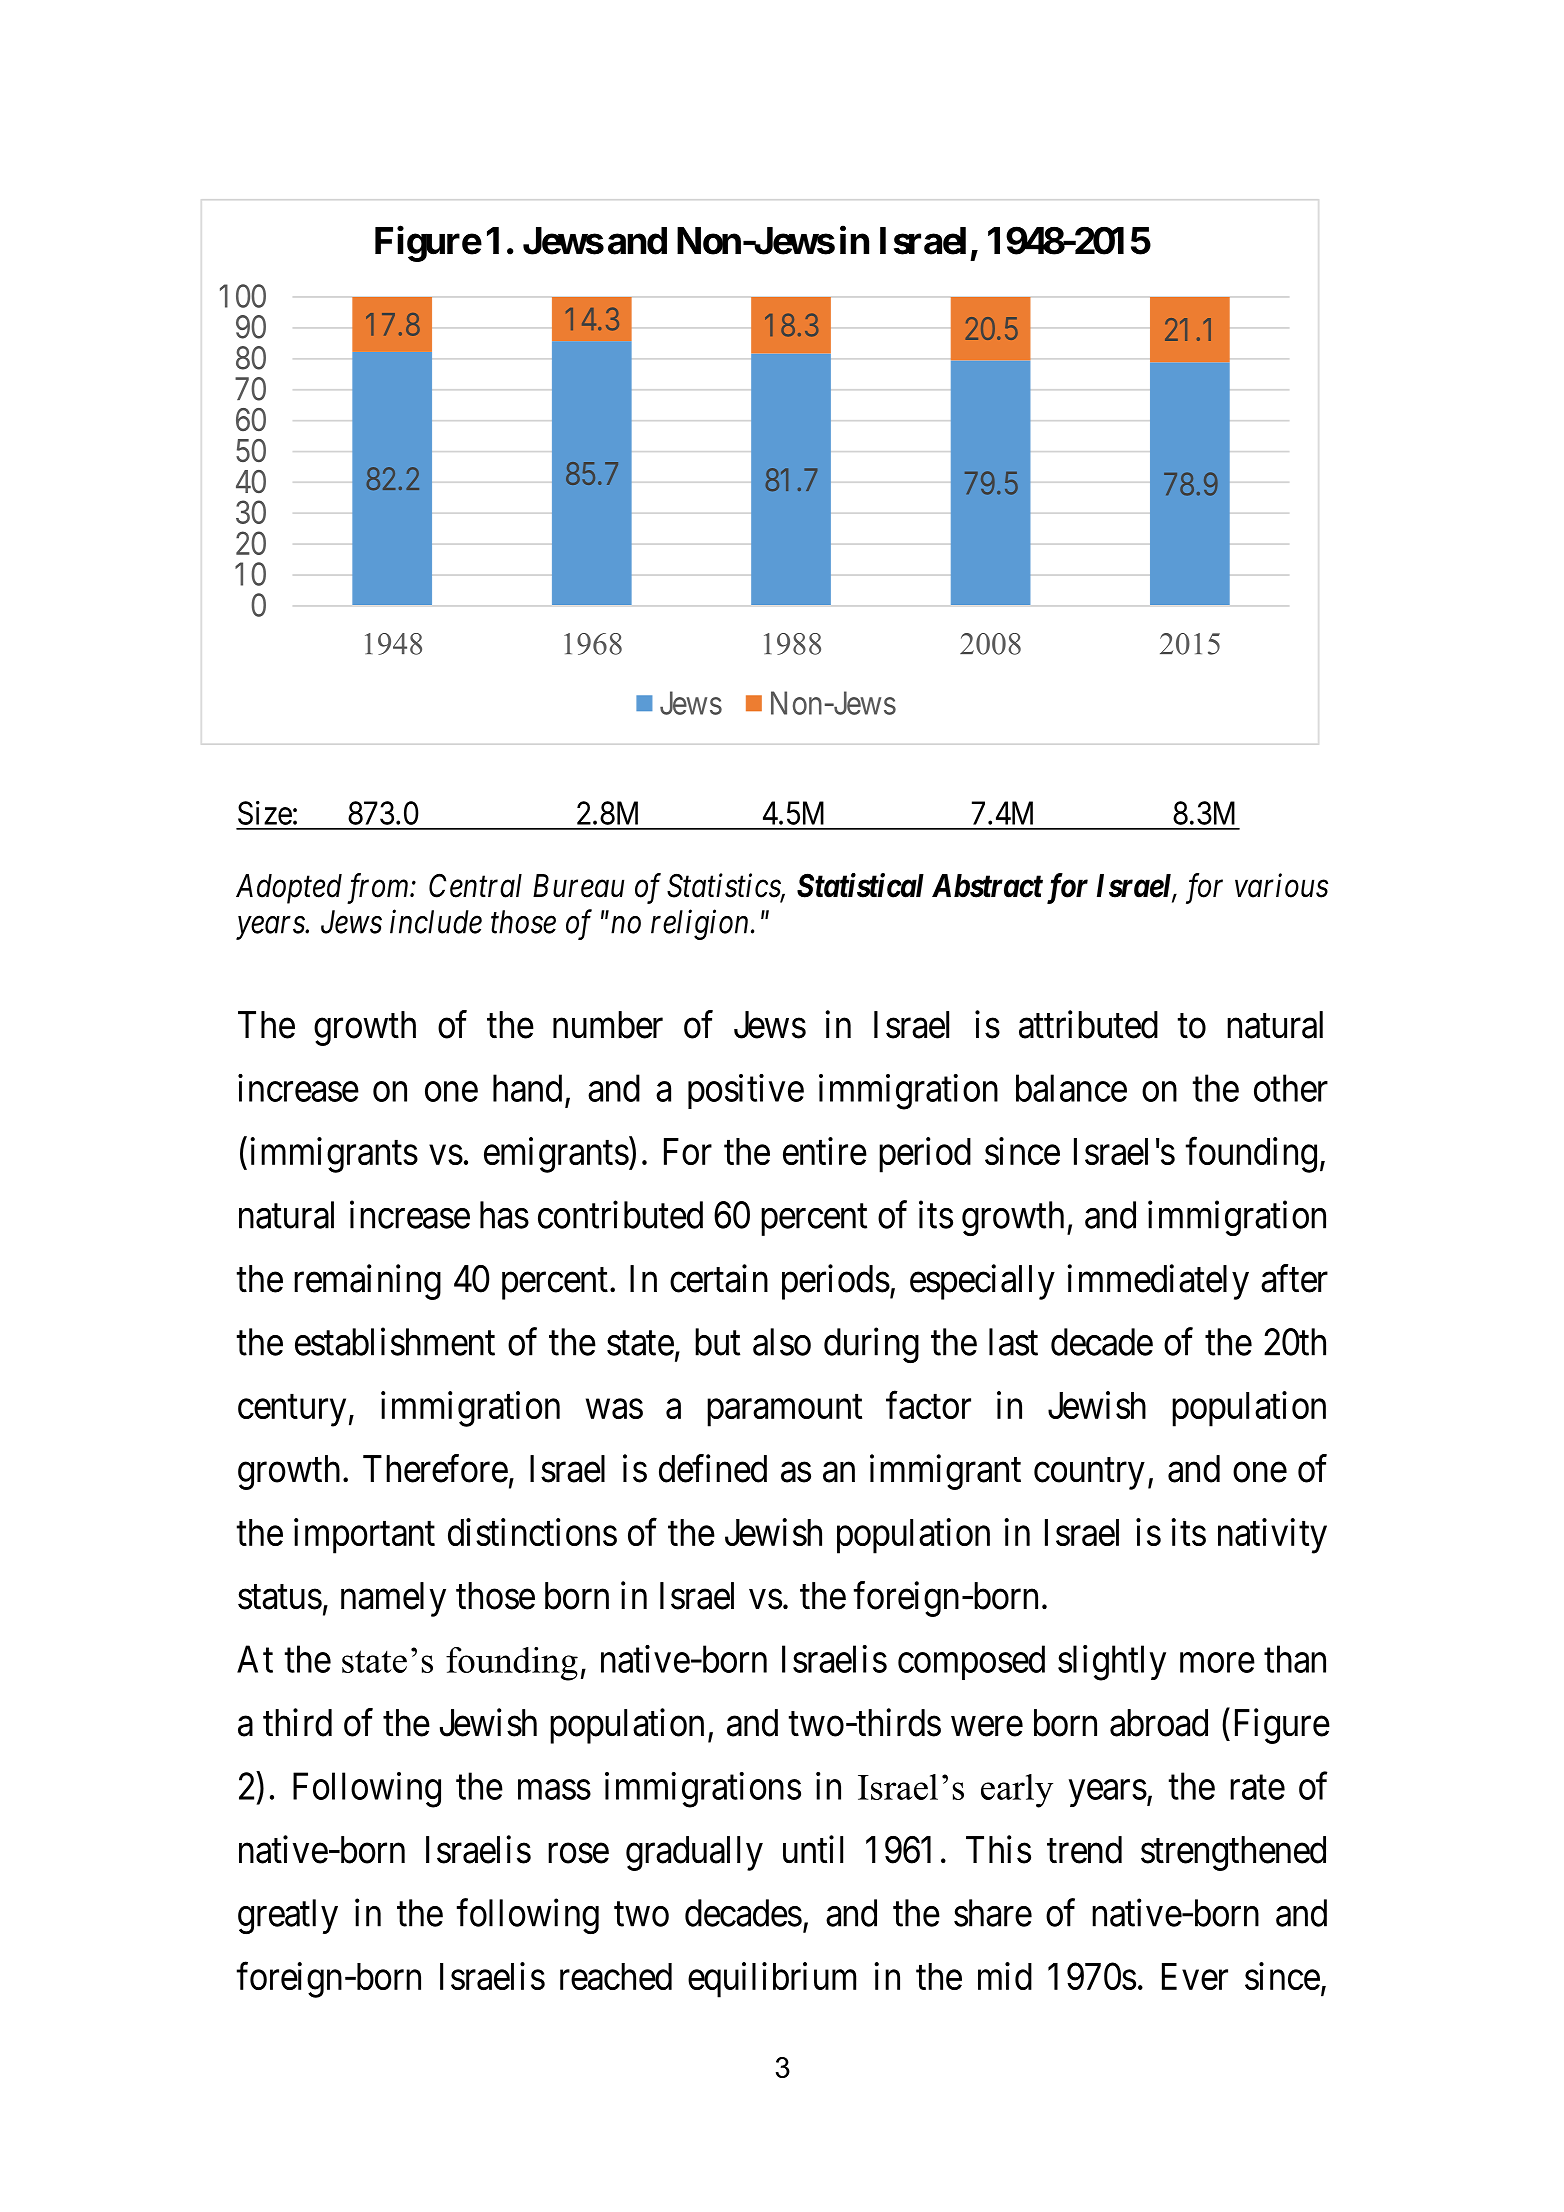 The image size is (1564, 2212). I want to click on Ever, so click(1195, 1976).
